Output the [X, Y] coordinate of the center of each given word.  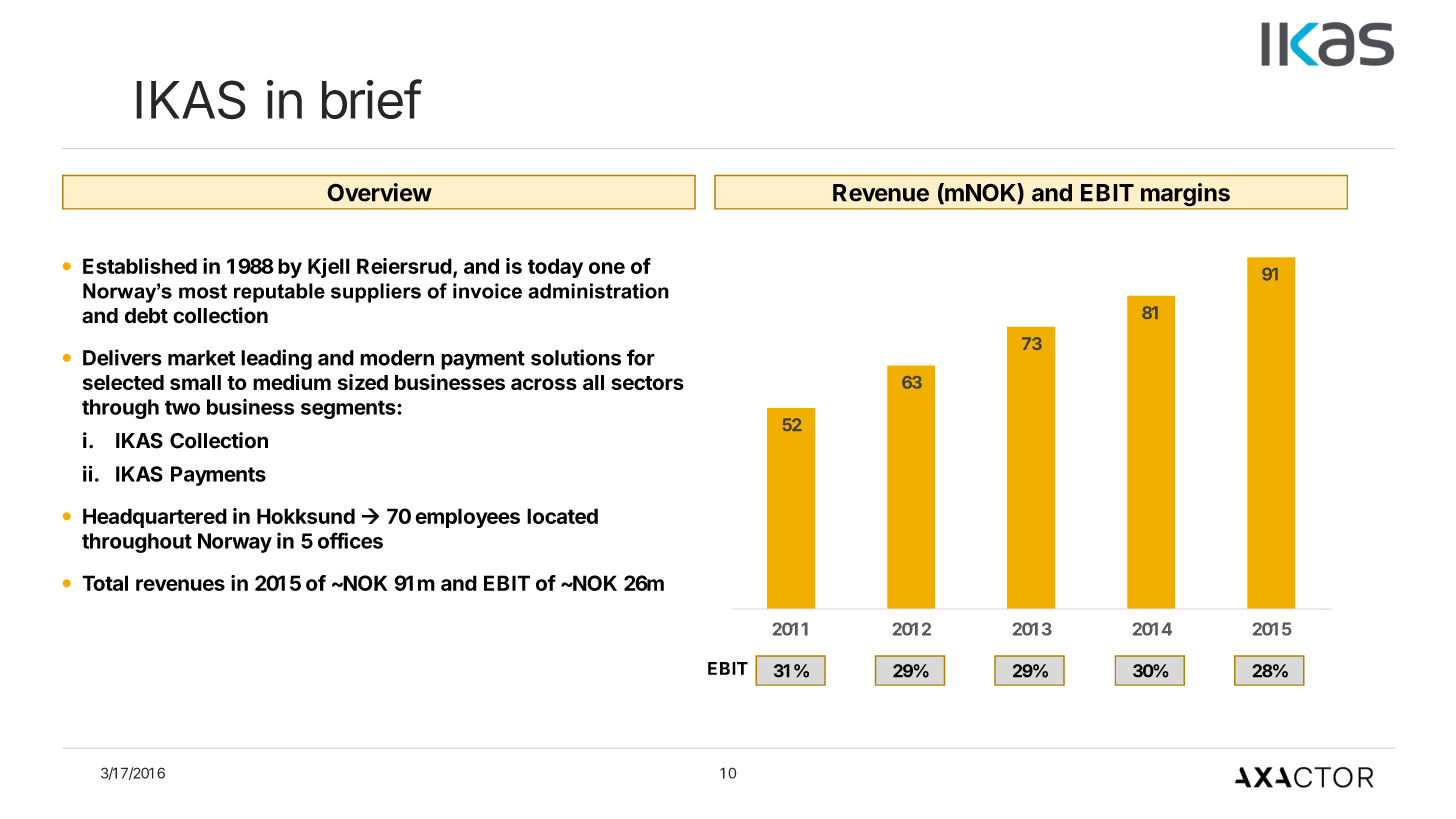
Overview [379, 192]
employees [467, 518]
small [195, 382]
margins [1185, 196]
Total [105, 583]
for [641, 357]
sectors [647, 383]
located [562, 516]
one [607, 268]
